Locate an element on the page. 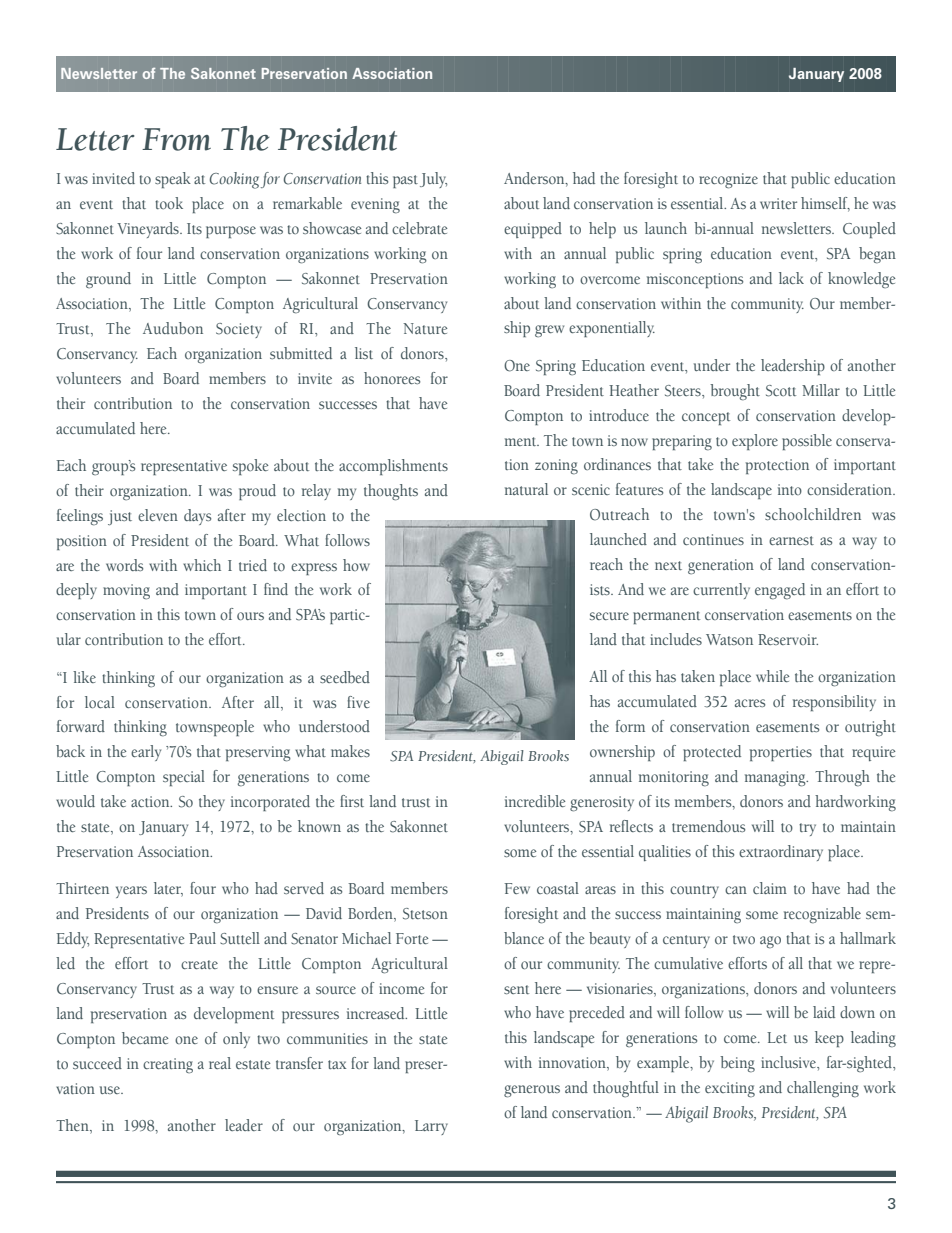 This page has width=952, height=1233. moving is located at coordinates (126, 591).
